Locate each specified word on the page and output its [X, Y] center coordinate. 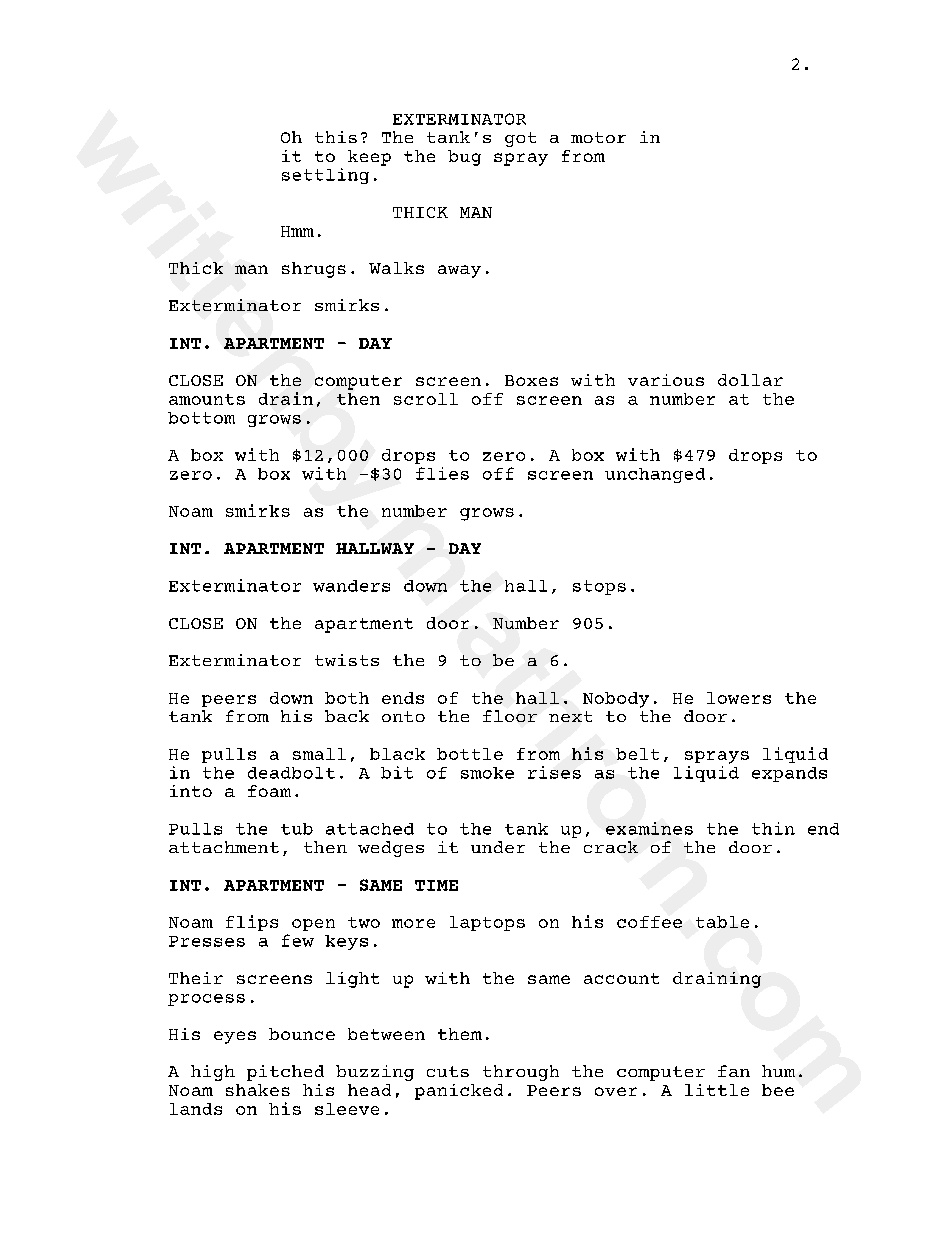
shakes [258, 1090]
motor [598, 137]
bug [464, 158]
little [717, 1090]
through [521, 1073]
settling [325, 176]
